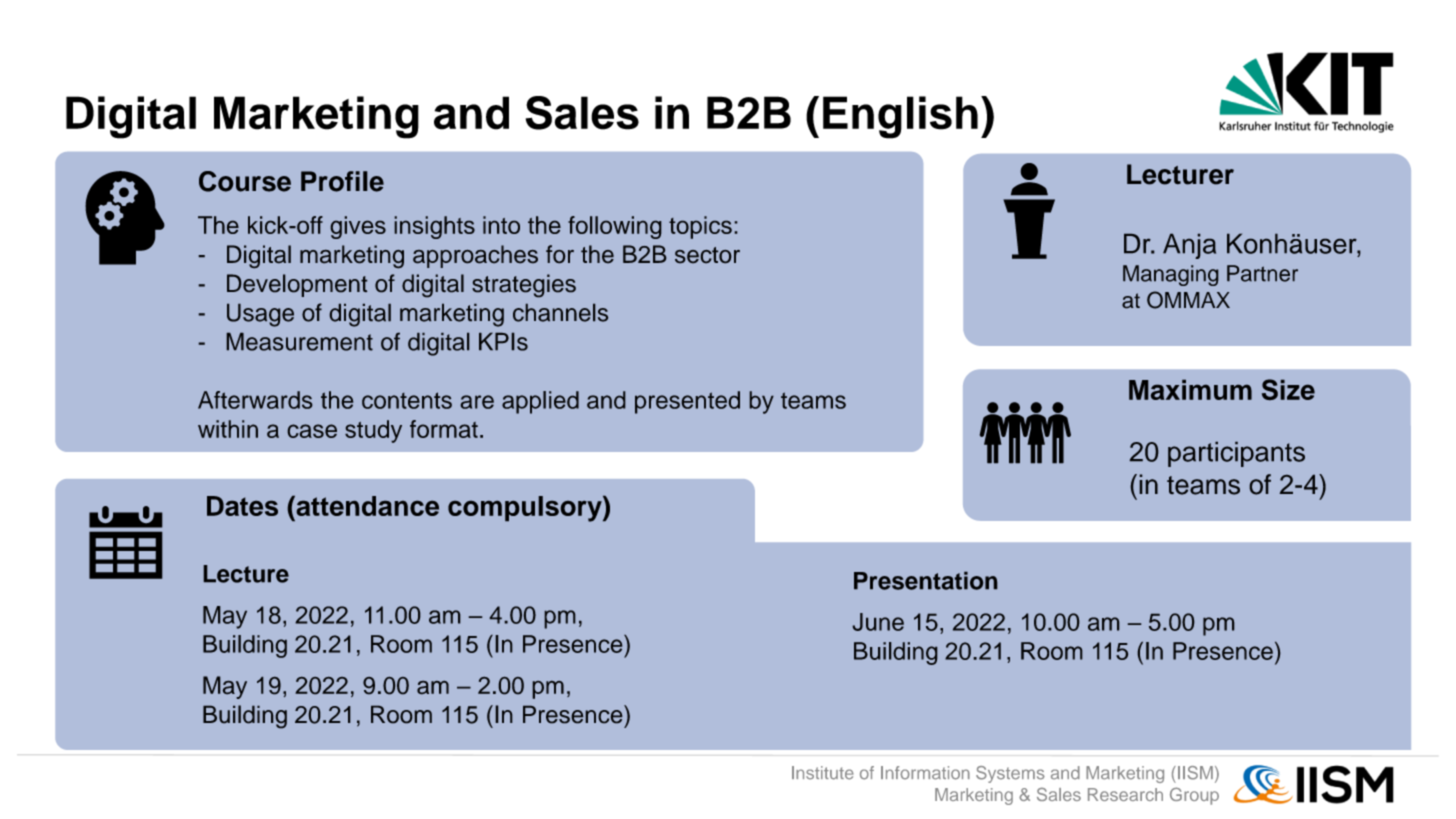  Describe the element at coordinates (1236, 454) in the screenshot. I see `participants` at that location.
